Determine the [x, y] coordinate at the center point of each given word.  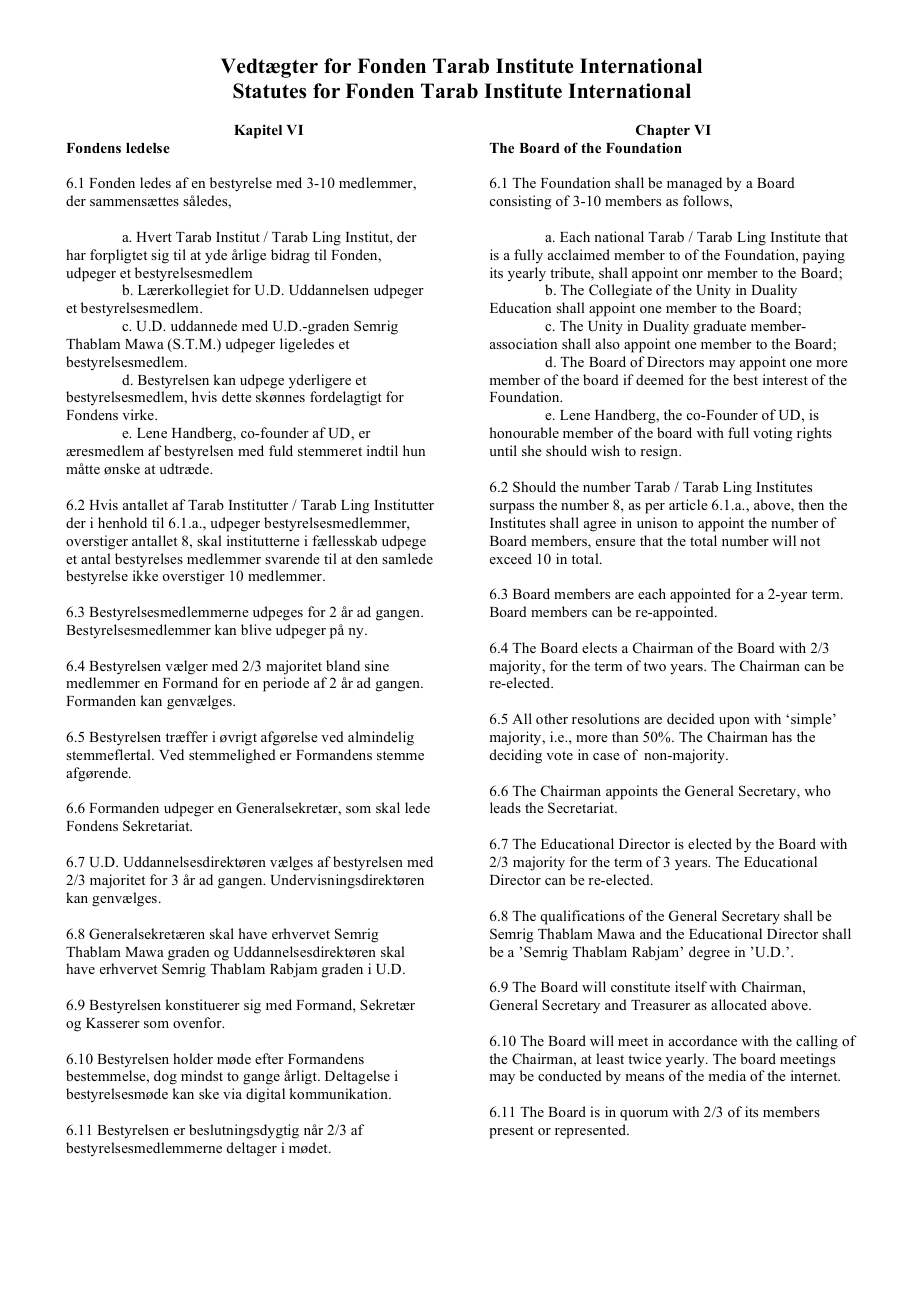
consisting [521, 202]
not [810, 541]
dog [165, 1077]
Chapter [663, 131]
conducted [570, 1075]
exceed [511, 558]
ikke [145, 575]
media [727, 1075]
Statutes [269, 91]
